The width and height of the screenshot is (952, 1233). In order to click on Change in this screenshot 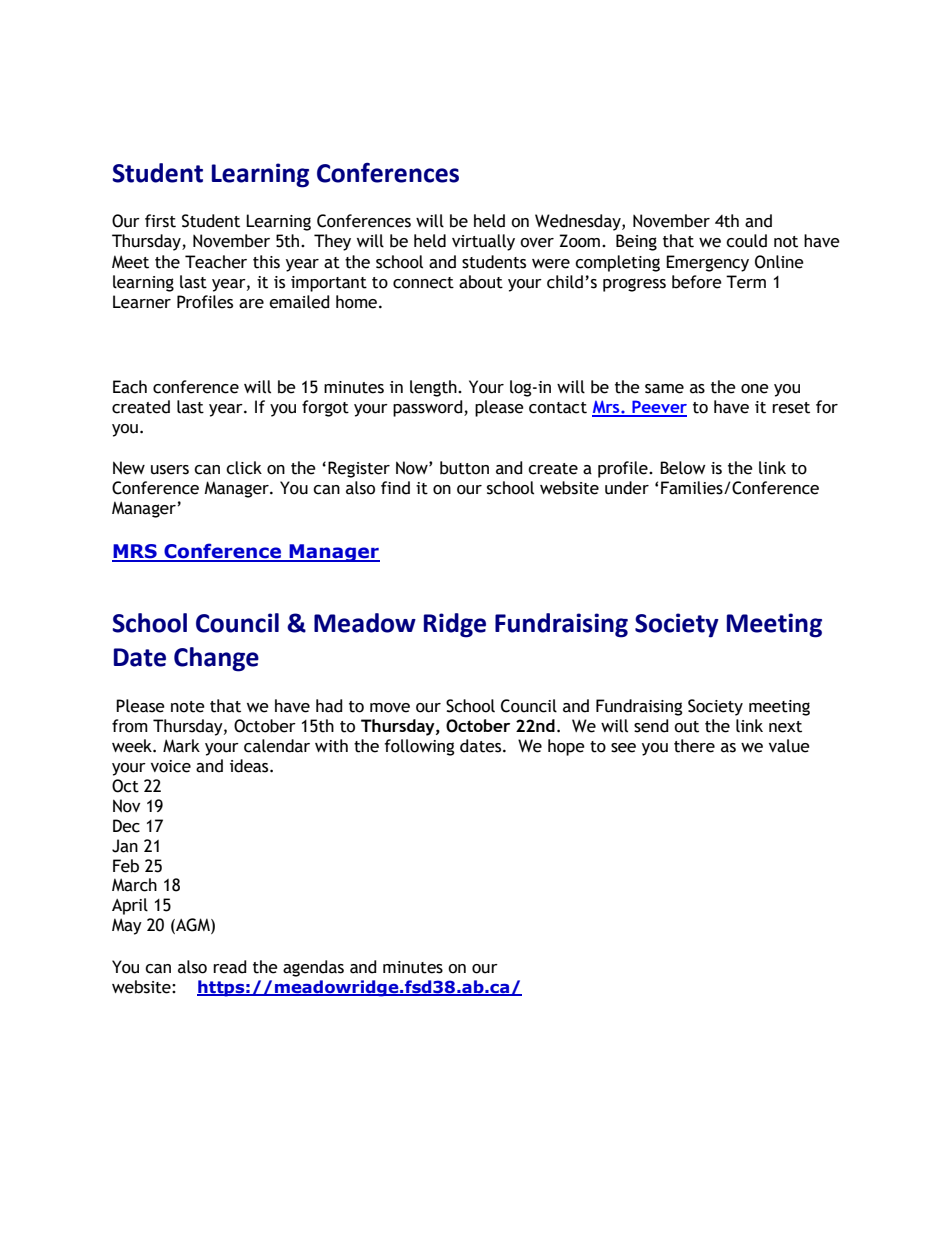, I will do `click(216, 659)`.
